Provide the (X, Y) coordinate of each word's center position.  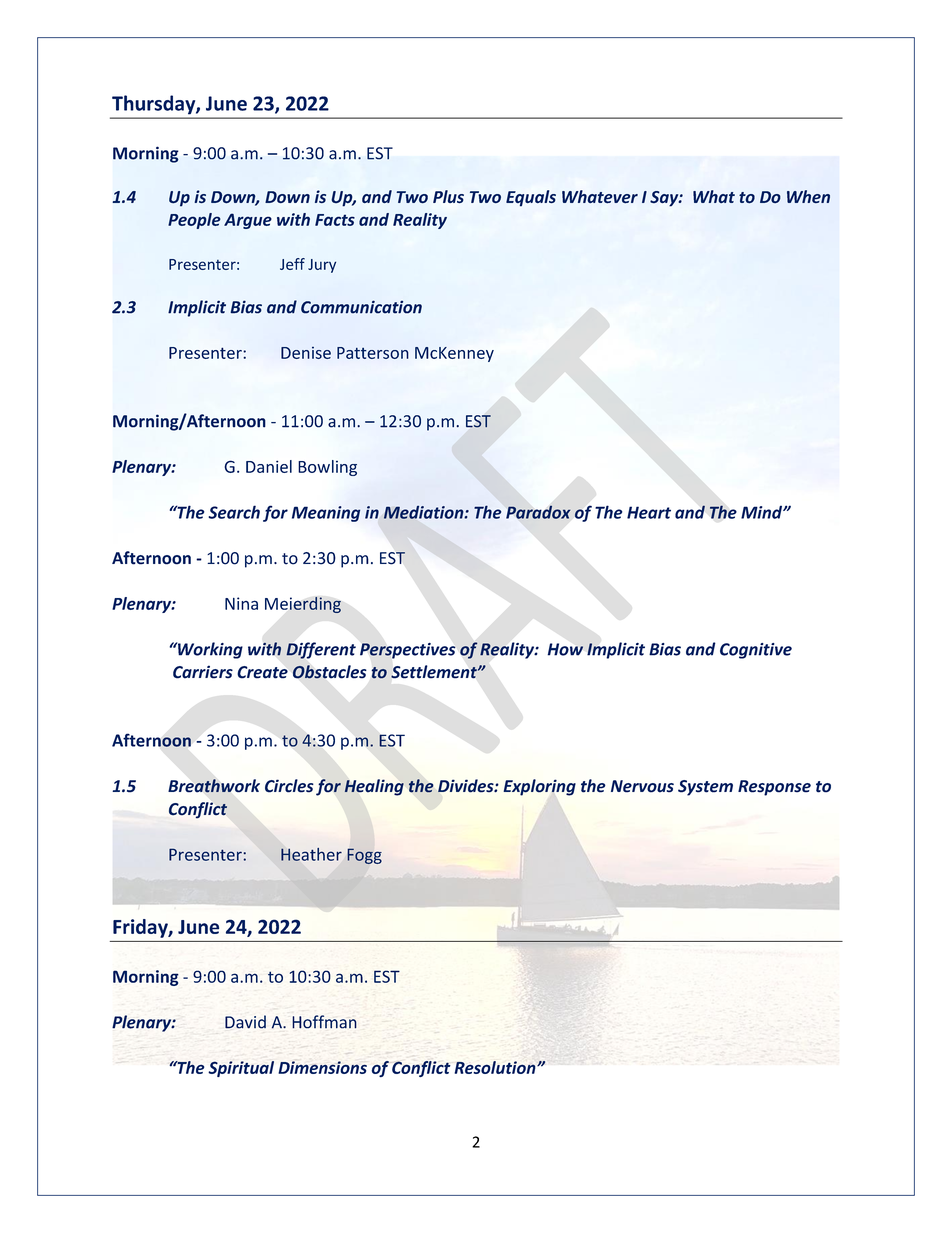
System (705, 788)
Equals (531, 198)
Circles (289, 786)
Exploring (539, 787)
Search (234, 512)
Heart (649, 512)
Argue (248, 221)
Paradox (538, 512)
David (245, 1022)
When (808, 196)
